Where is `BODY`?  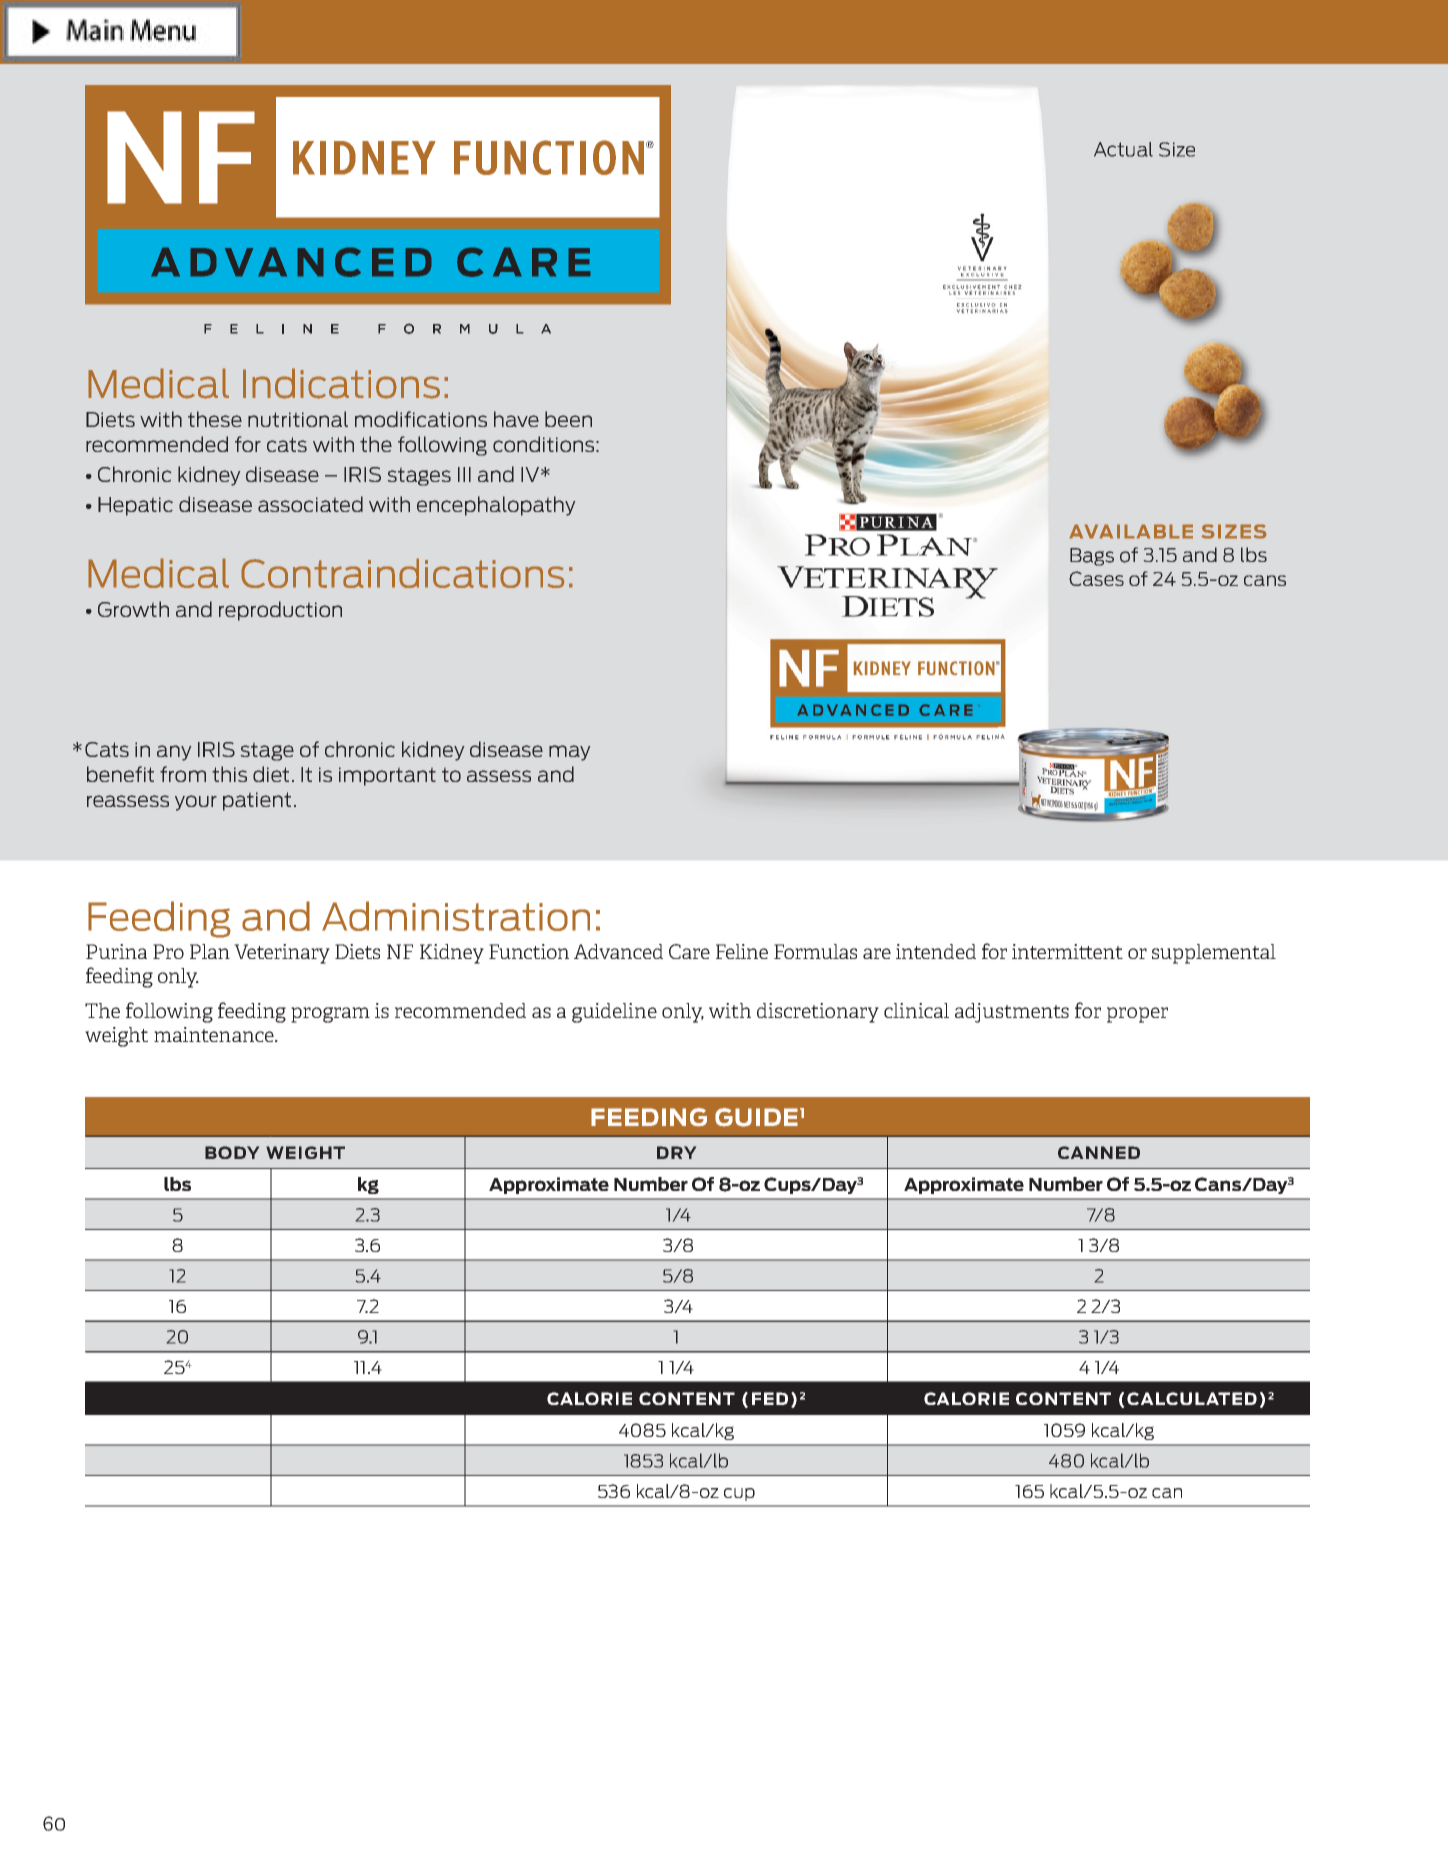 BODY is located at coordinates (232, 1152).
